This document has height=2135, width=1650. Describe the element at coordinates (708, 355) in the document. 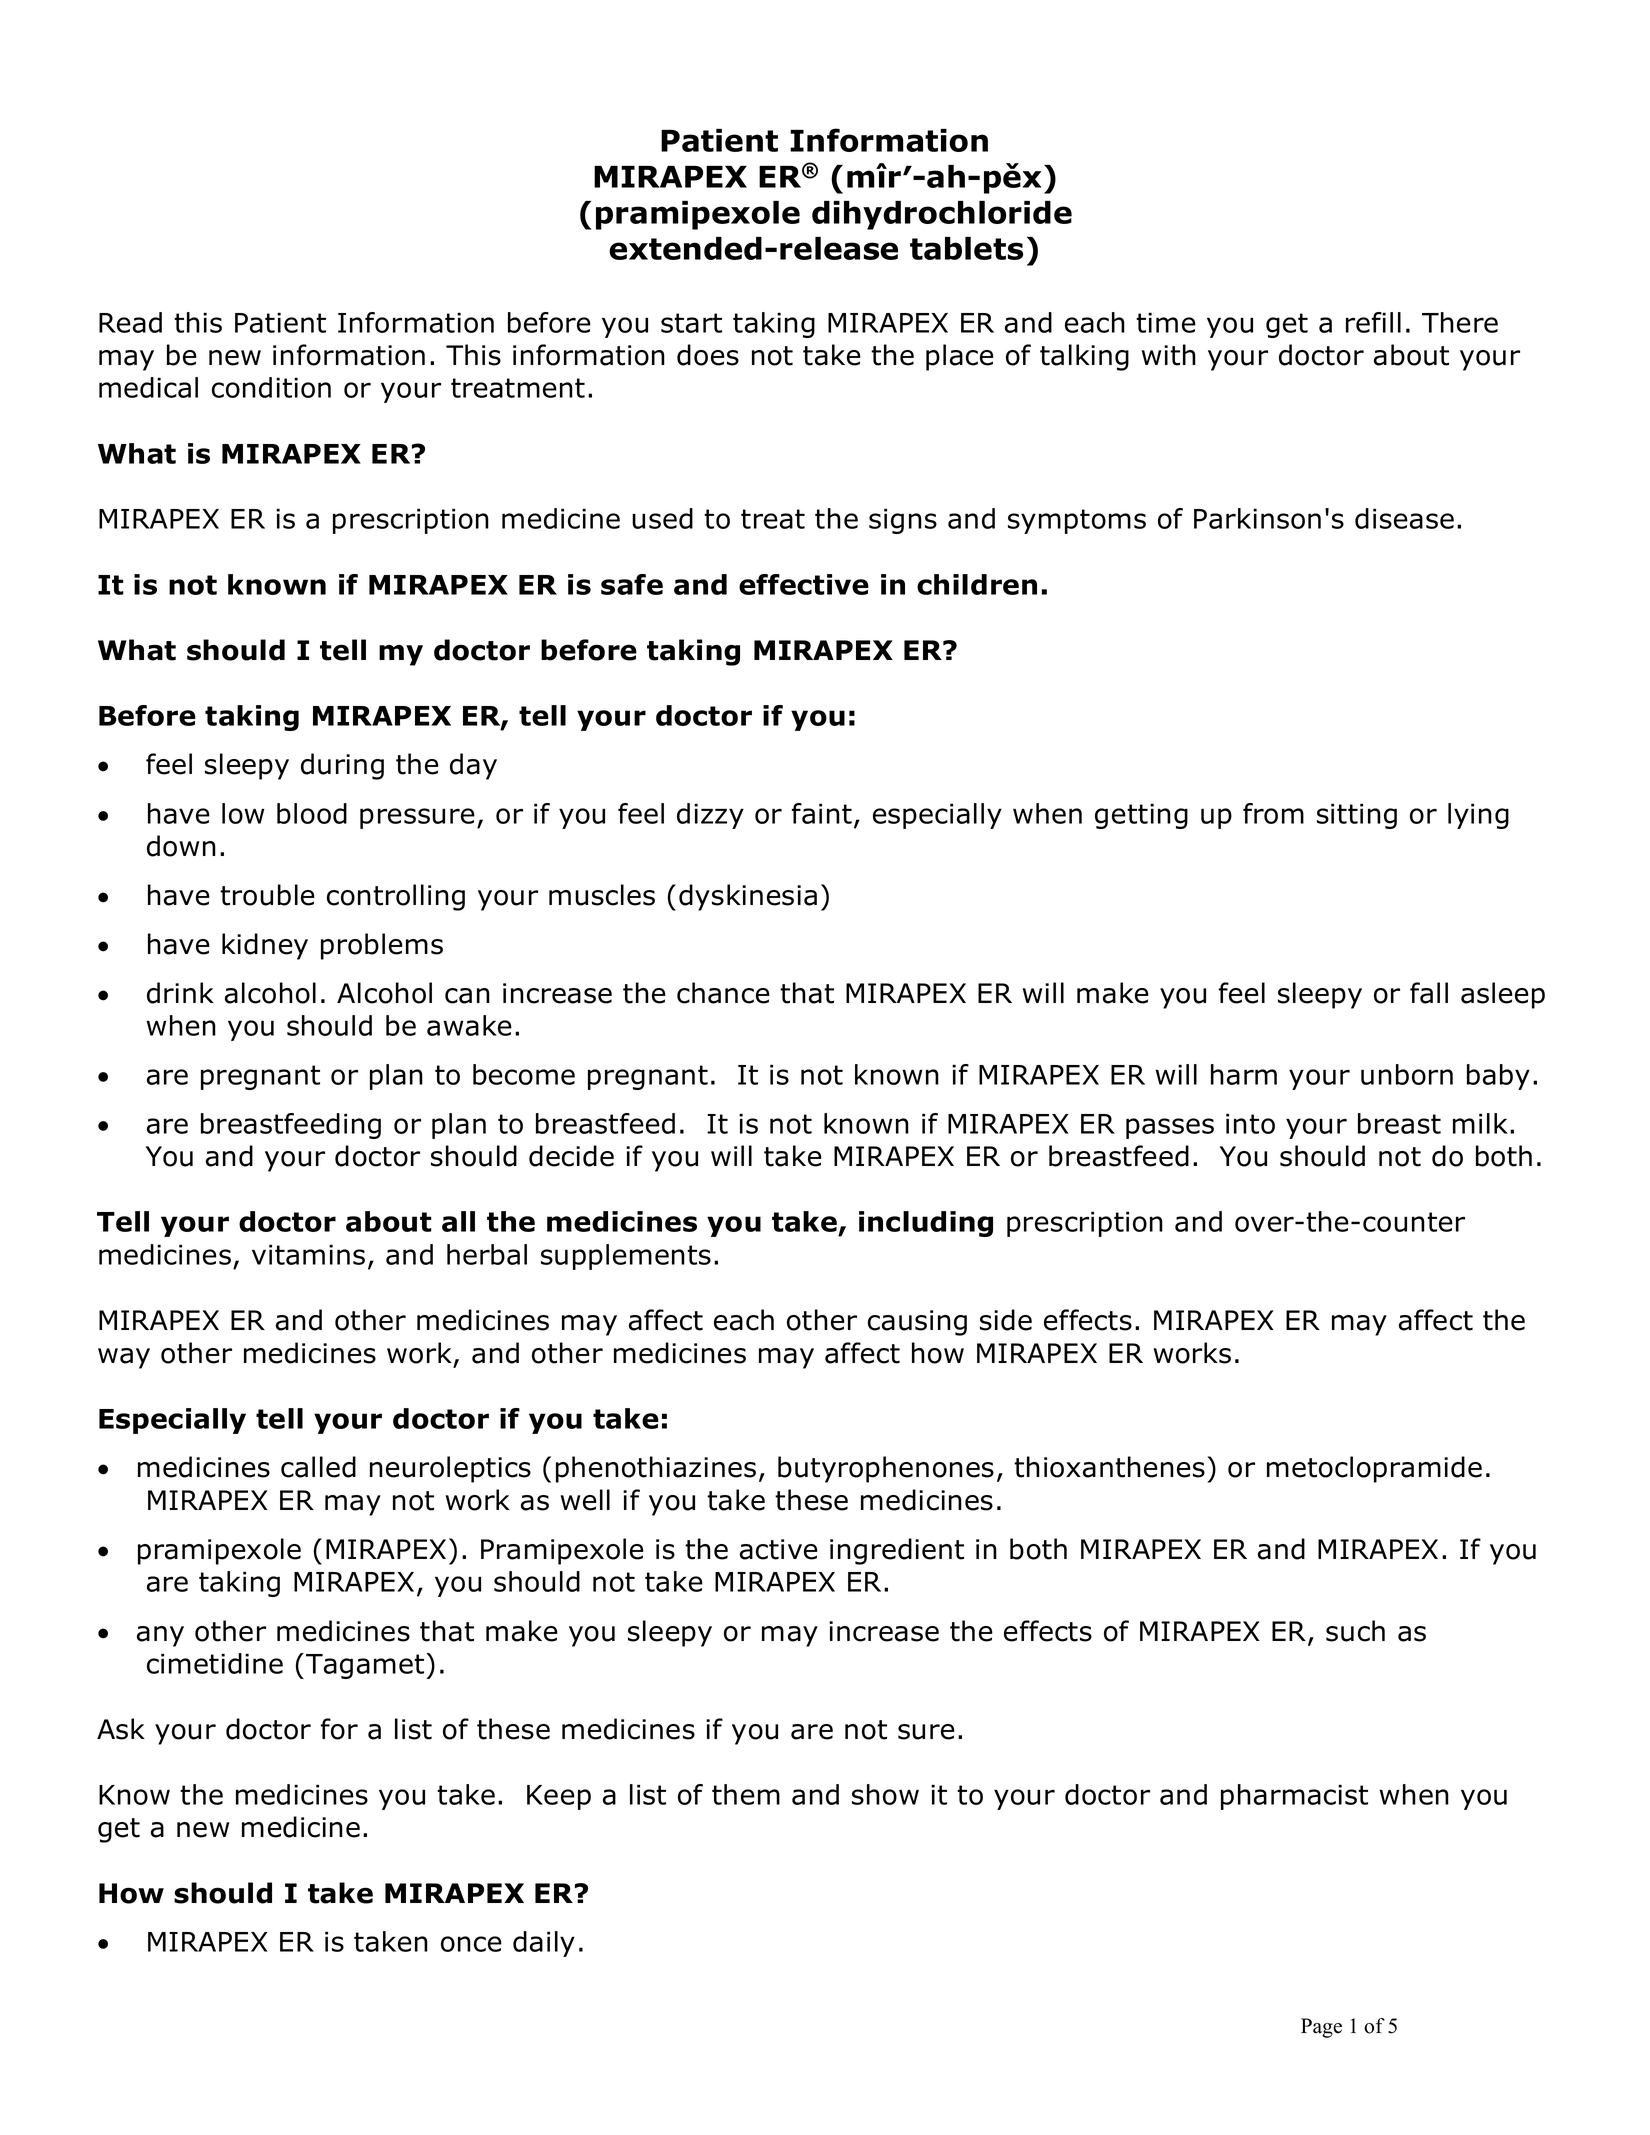

I see `does` at that location.
